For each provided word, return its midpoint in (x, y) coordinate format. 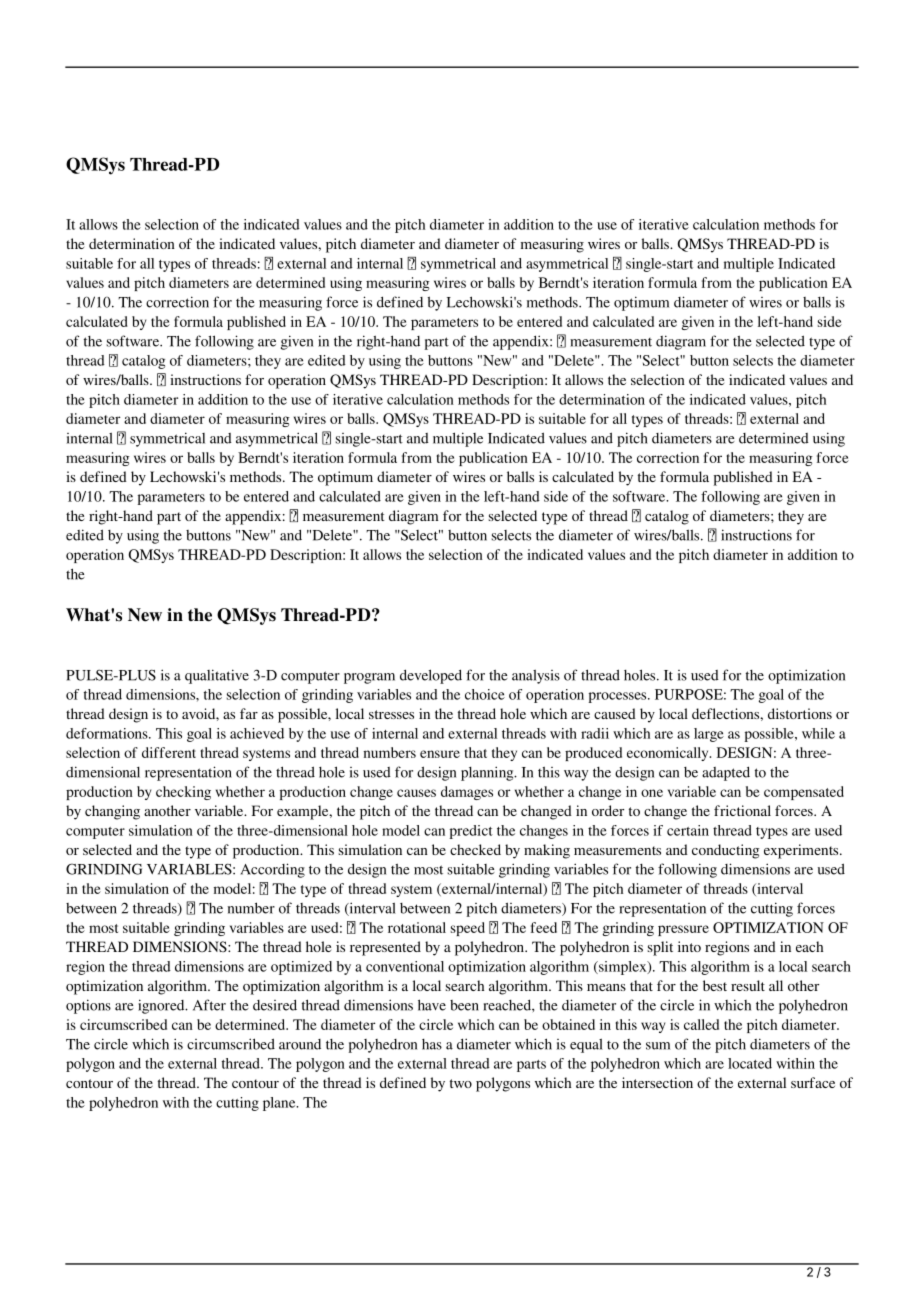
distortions (800, 713)
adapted (726, 773)
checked (475, 849)
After (209, 1005)
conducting (726, 851)
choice (485, 694)
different (169, 752)
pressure (683, 930)
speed (468, 929)
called (701, 1024)
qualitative (217, 676)
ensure (440, 754)
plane (280, 1104)
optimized (301, 968)
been (464, 1005)
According (272, 870)
